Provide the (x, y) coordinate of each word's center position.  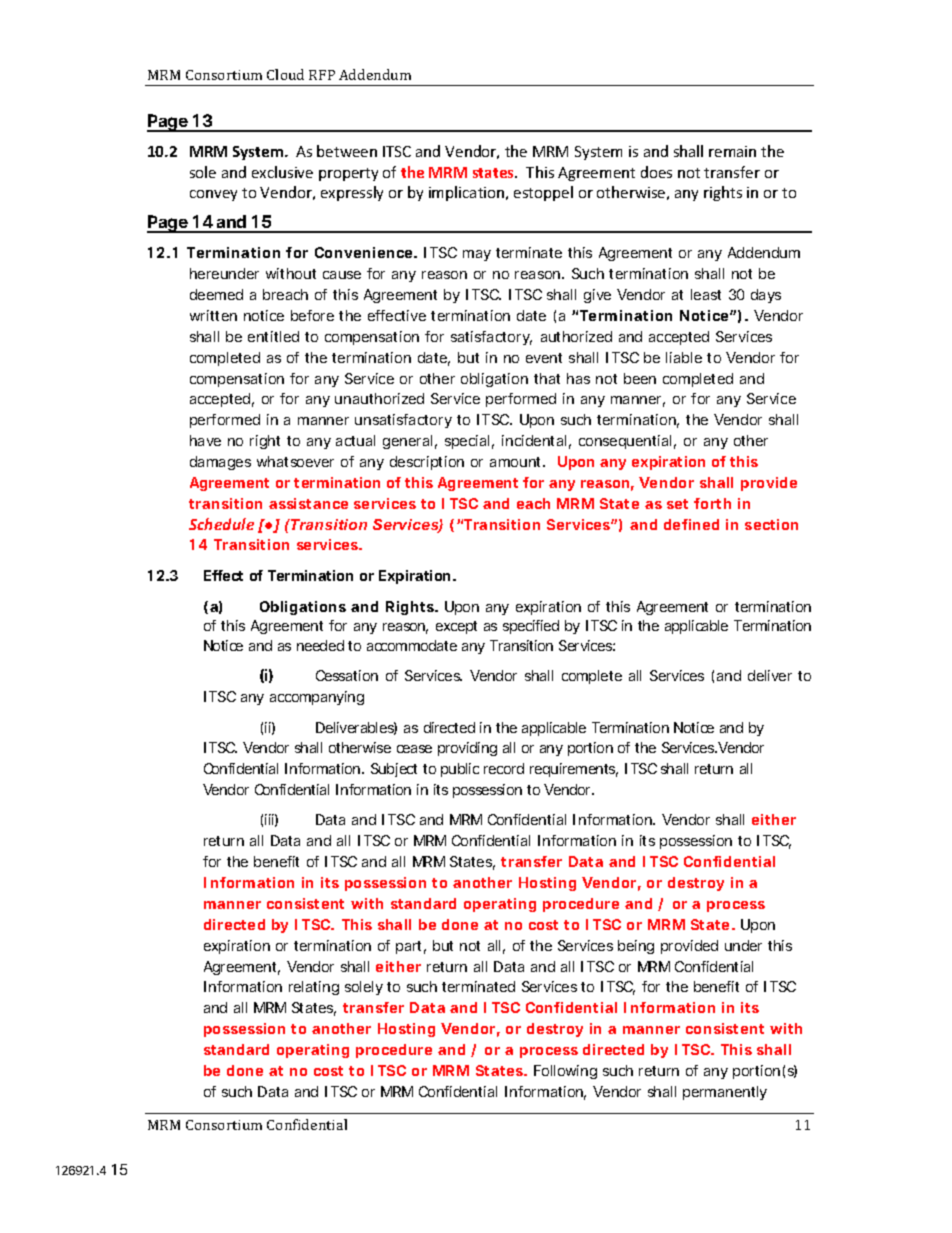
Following (565, 1072)
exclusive (282, 172)
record (504, 768)
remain (732, 151)
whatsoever (295, 461)
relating (314, 988)
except (456, 627)
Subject (394, 770)
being (636, 947)
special (467, 442)
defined (691, 524)
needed (320, 645)
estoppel (543, 193)
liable (684, 357)
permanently (725, 1093)
